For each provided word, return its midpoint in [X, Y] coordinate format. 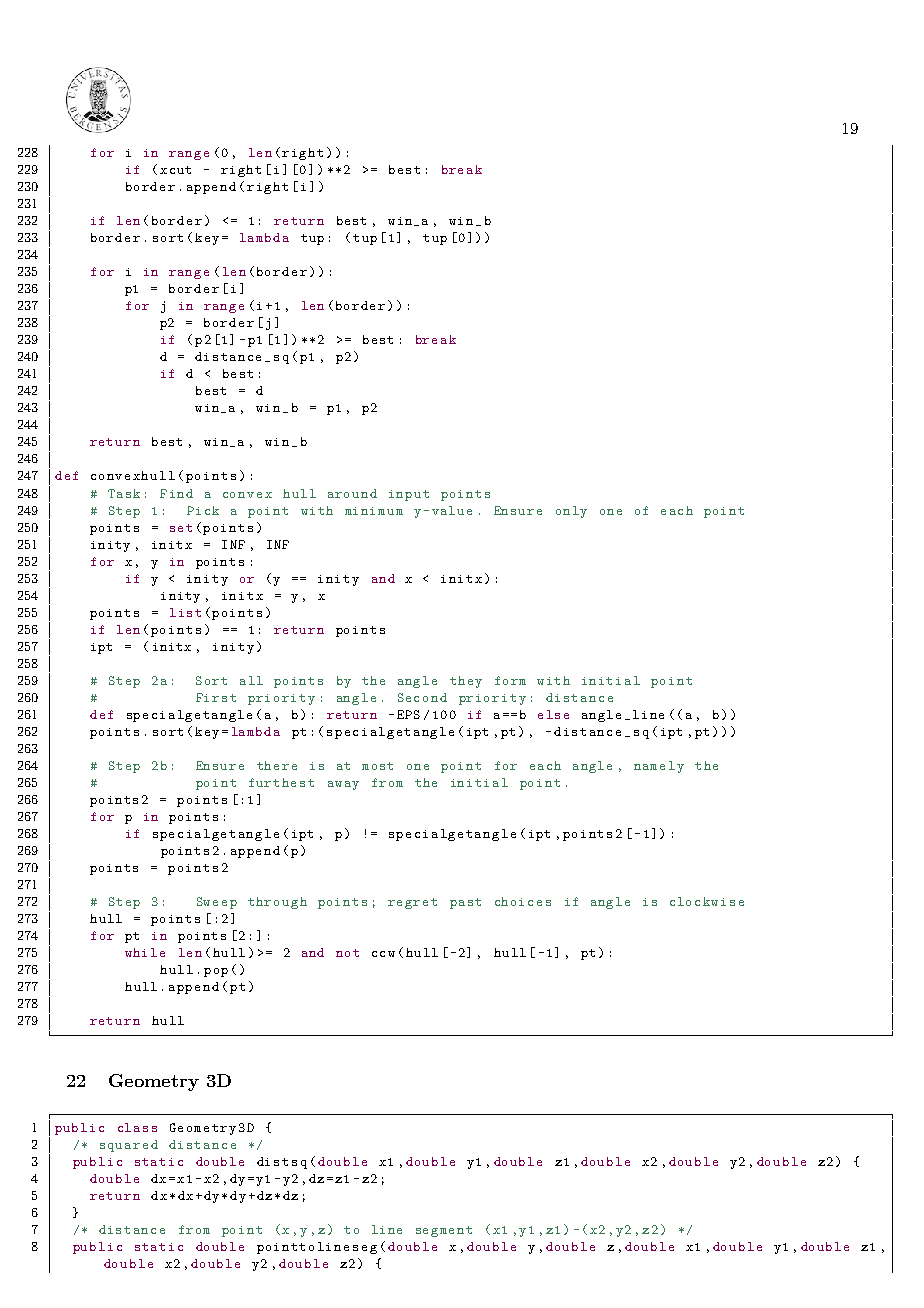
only [571, 512]
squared [129, 1146]
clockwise [707, 901]
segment [444, 1231]
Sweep [217, 903]
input [409, 495]
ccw [383, 954]
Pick [203, 510]
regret [412, 903]
